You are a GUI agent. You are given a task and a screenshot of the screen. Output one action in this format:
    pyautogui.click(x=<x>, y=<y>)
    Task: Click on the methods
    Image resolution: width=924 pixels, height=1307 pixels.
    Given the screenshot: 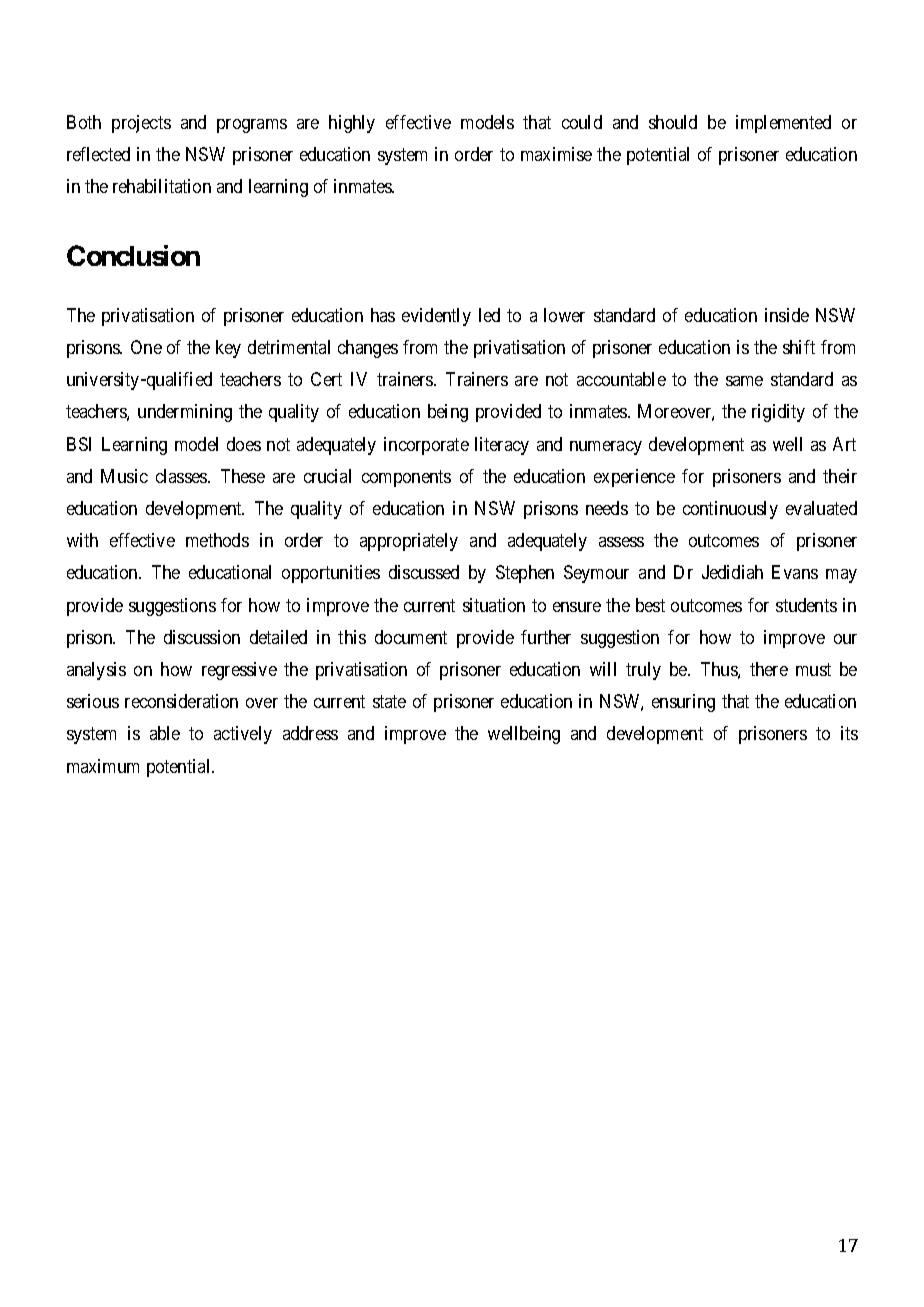 What is the action you would take?
    pyautogui.click(x=217, y=540)
